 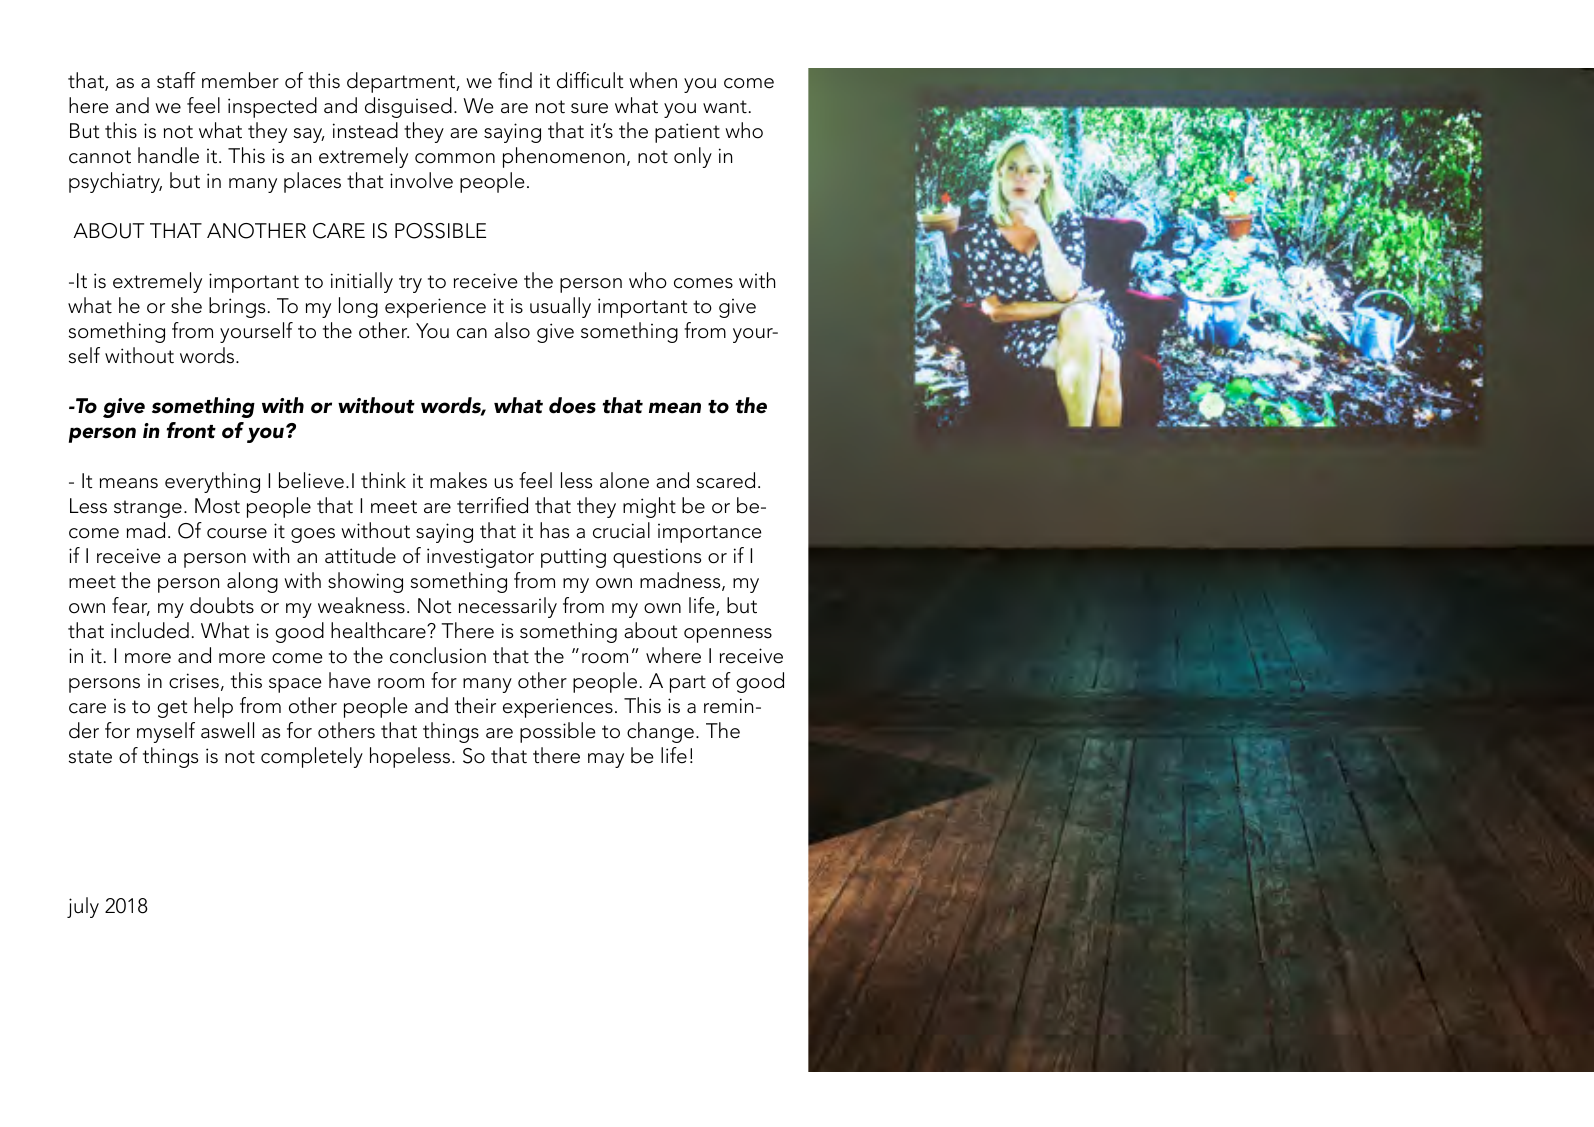 I want to click on change, so click(x=660, y=732).
